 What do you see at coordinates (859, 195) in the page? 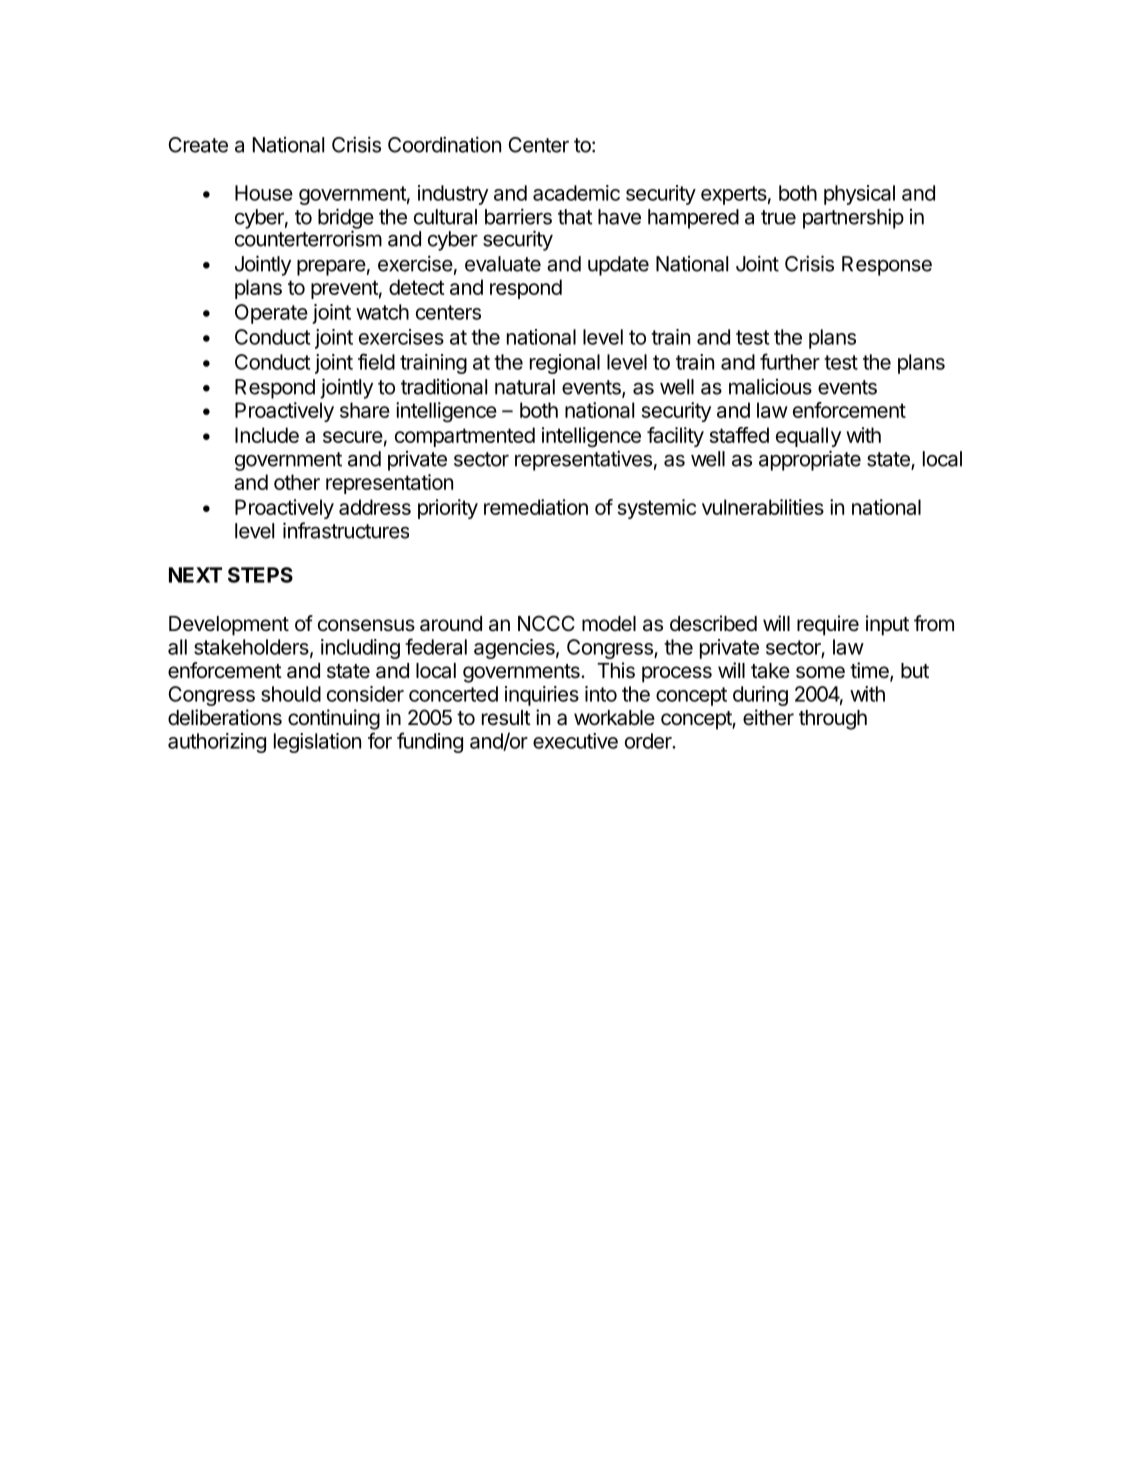
I see `physical` at bounding box center [859, 195].
